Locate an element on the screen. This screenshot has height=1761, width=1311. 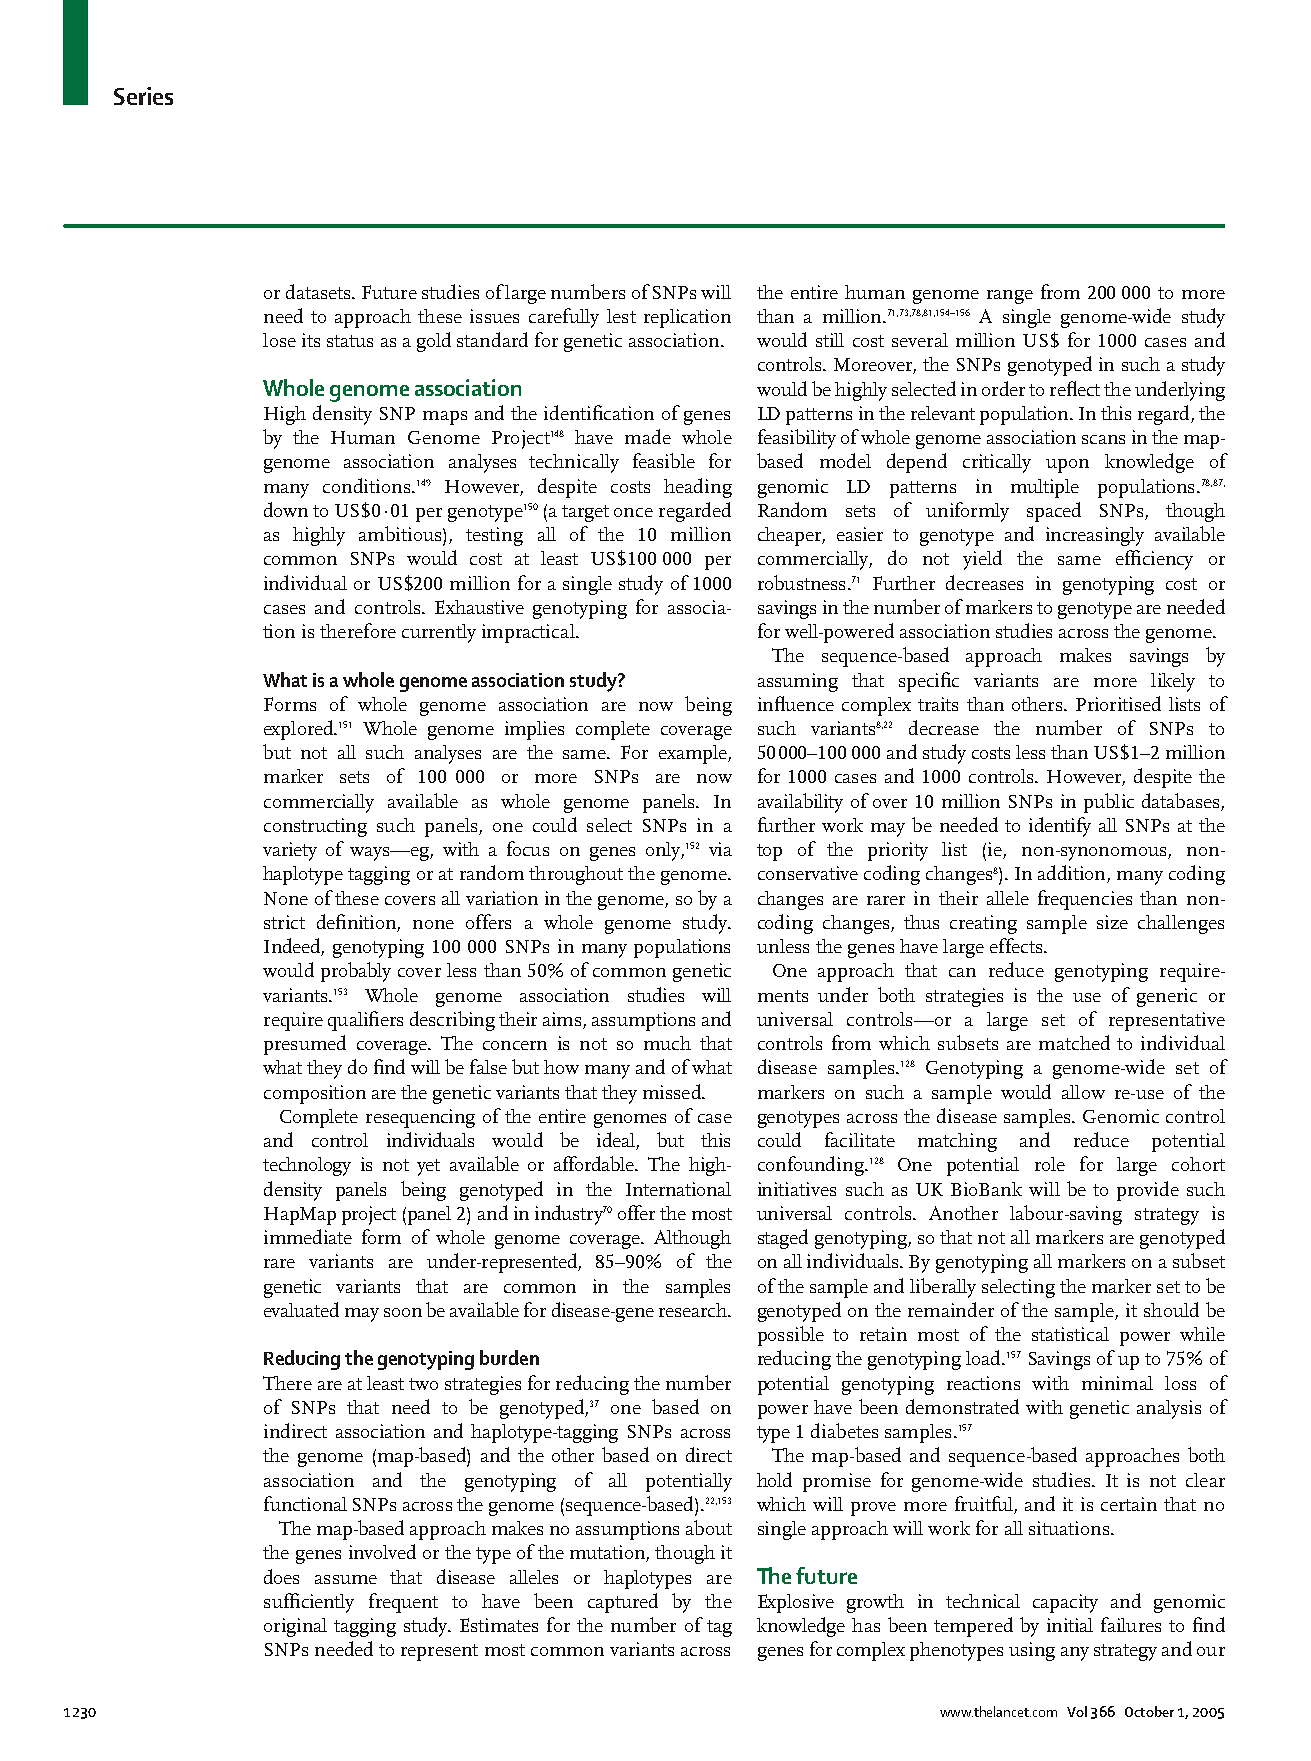
matched is located at coordinates (1074, 1042).
